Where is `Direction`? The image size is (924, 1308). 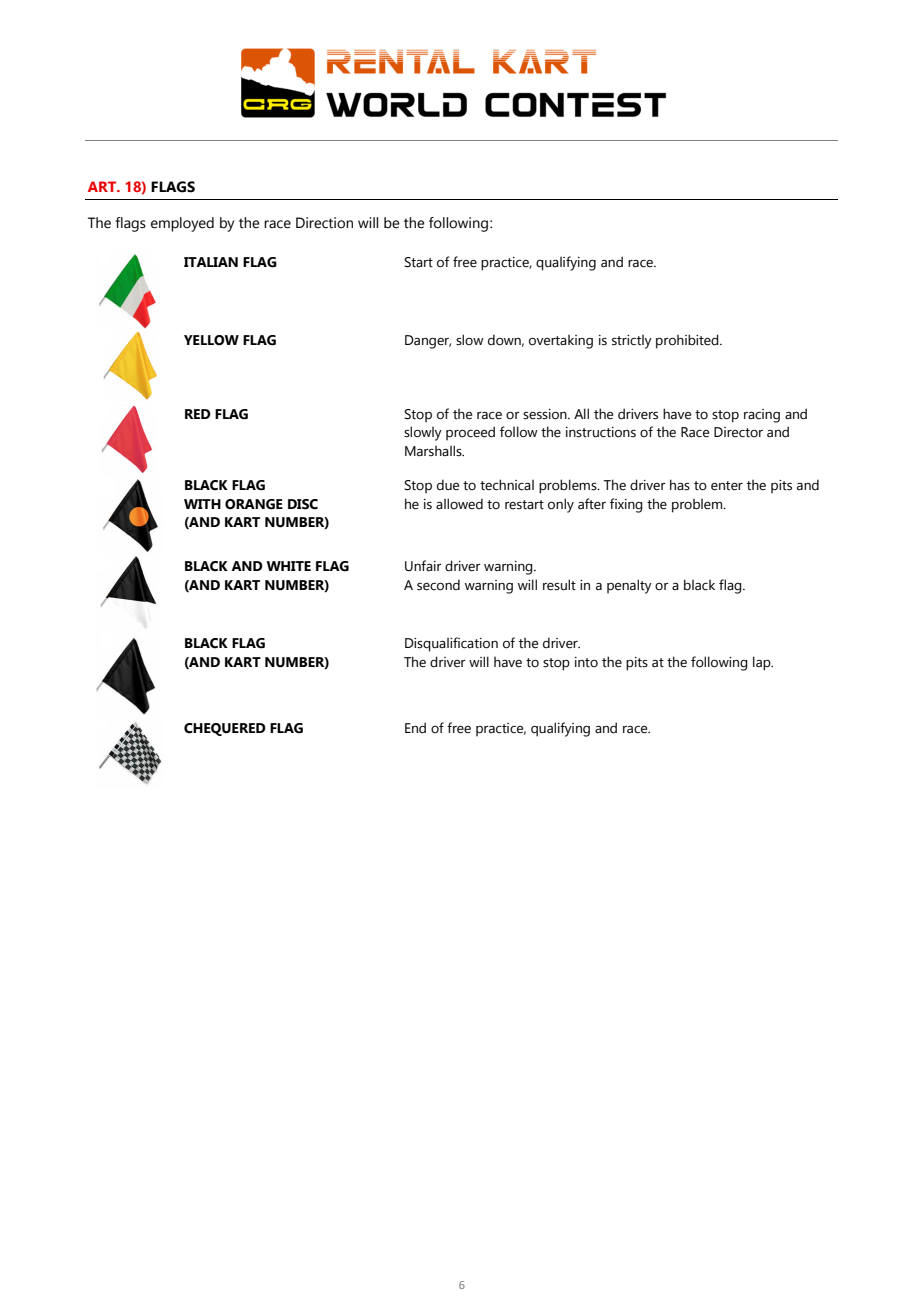
Direction is located at coordinates (324, 223).
